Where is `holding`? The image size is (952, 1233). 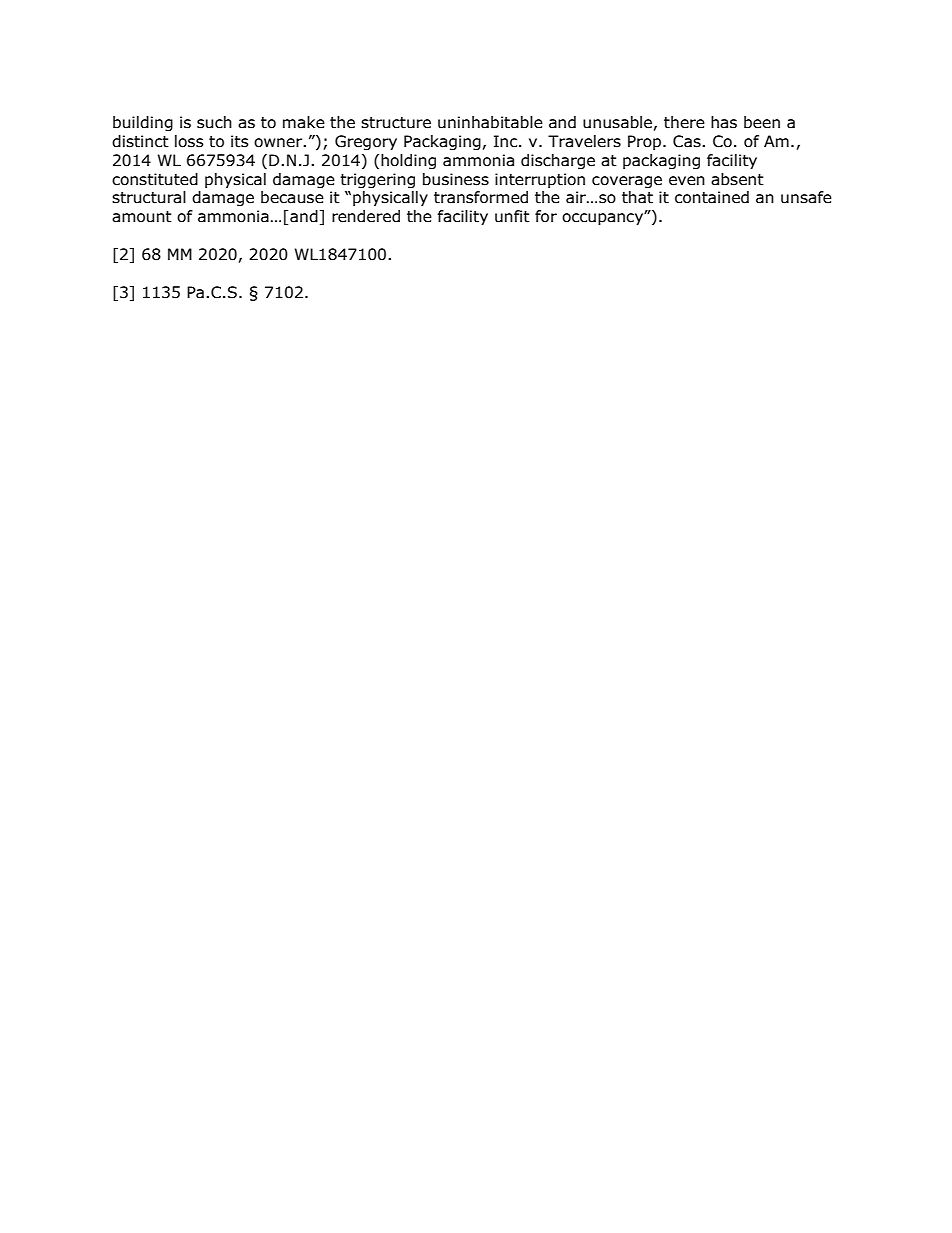
holding is located at coordinates (408, 161).
